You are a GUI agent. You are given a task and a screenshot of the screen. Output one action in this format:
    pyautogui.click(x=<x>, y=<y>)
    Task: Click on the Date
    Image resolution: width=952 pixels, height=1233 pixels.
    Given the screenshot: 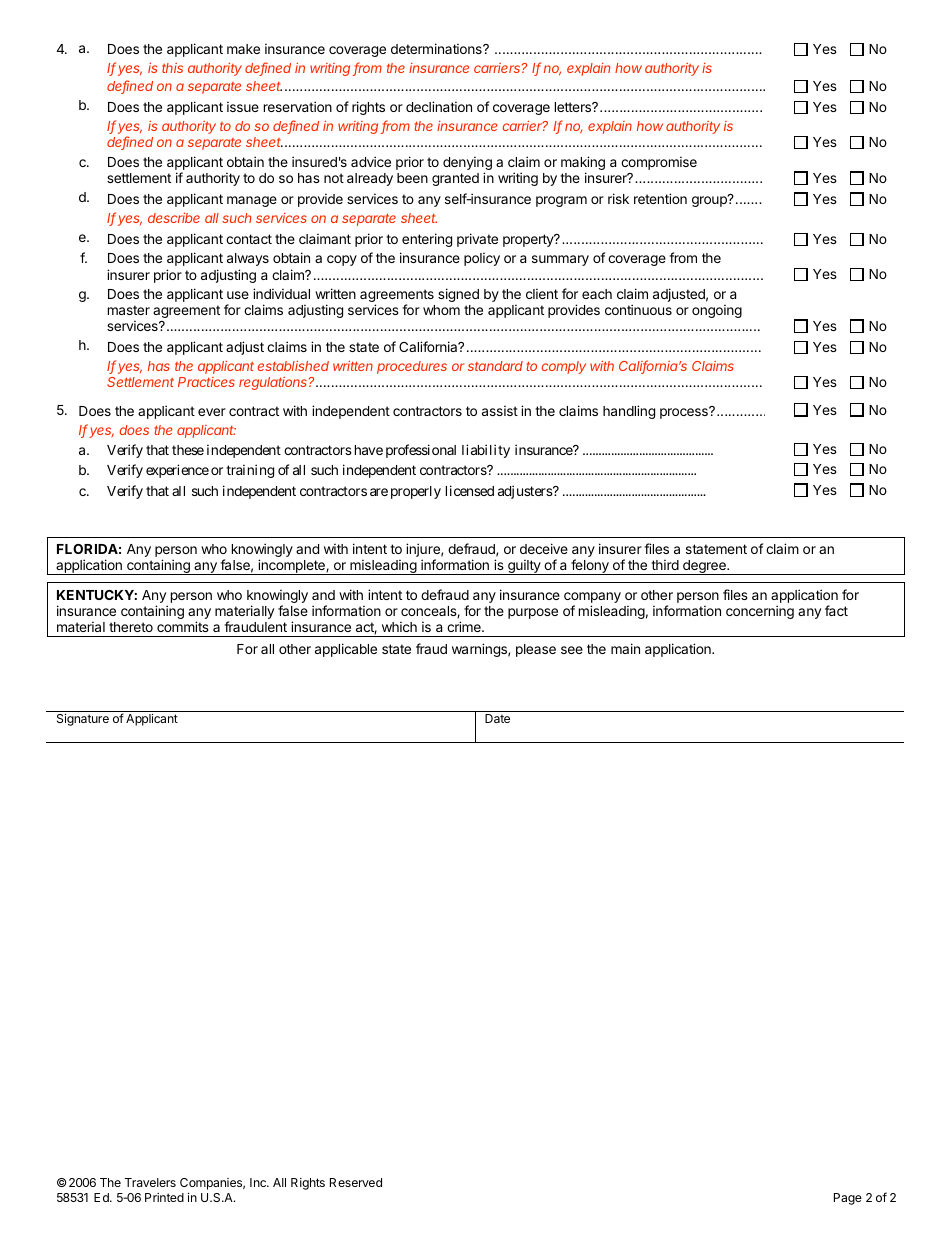 What is the action you would take?
    pyautogui.click(x=497, y=718)
